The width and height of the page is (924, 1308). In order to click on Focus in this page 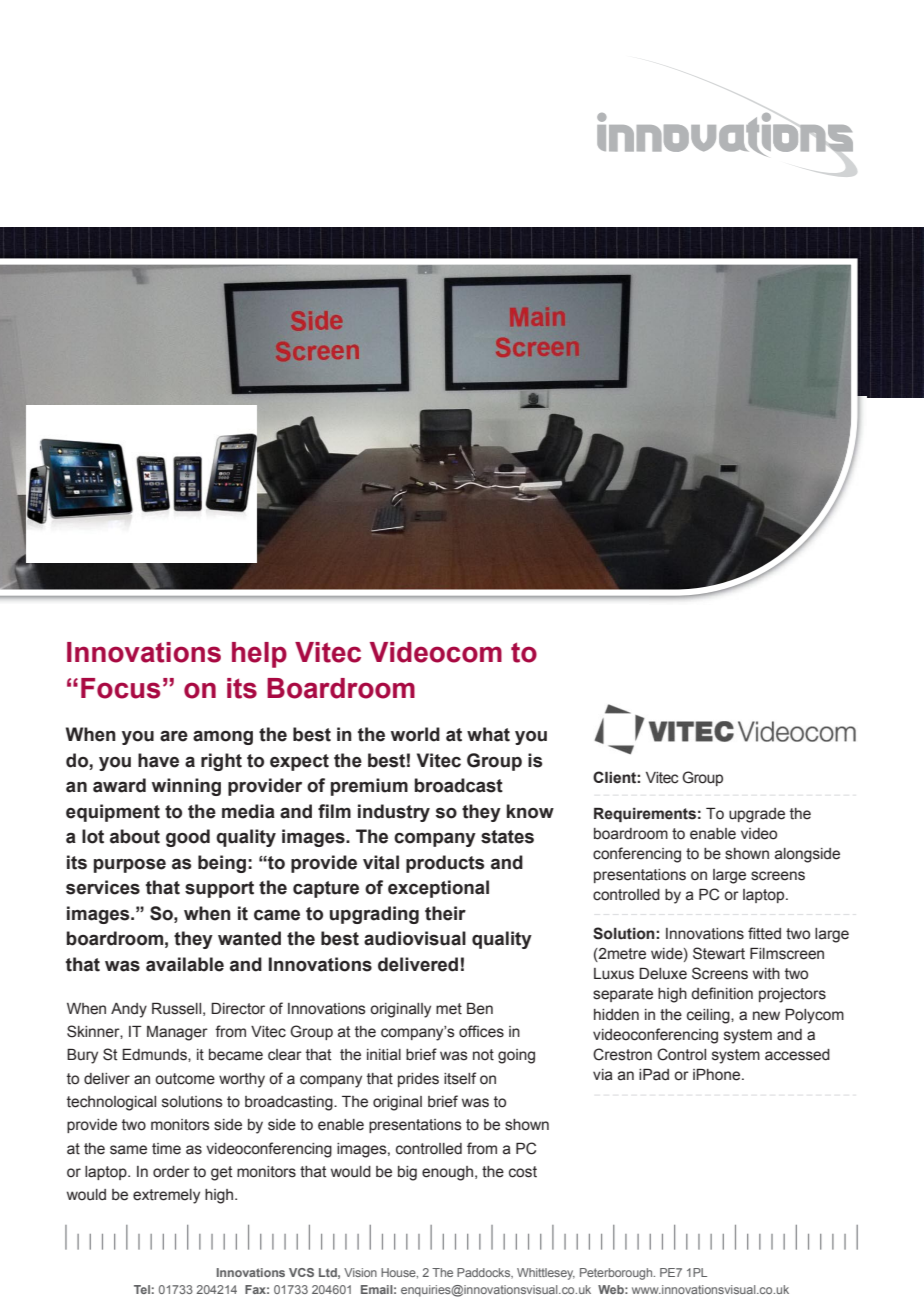, I will do `click(120, 688)`.
